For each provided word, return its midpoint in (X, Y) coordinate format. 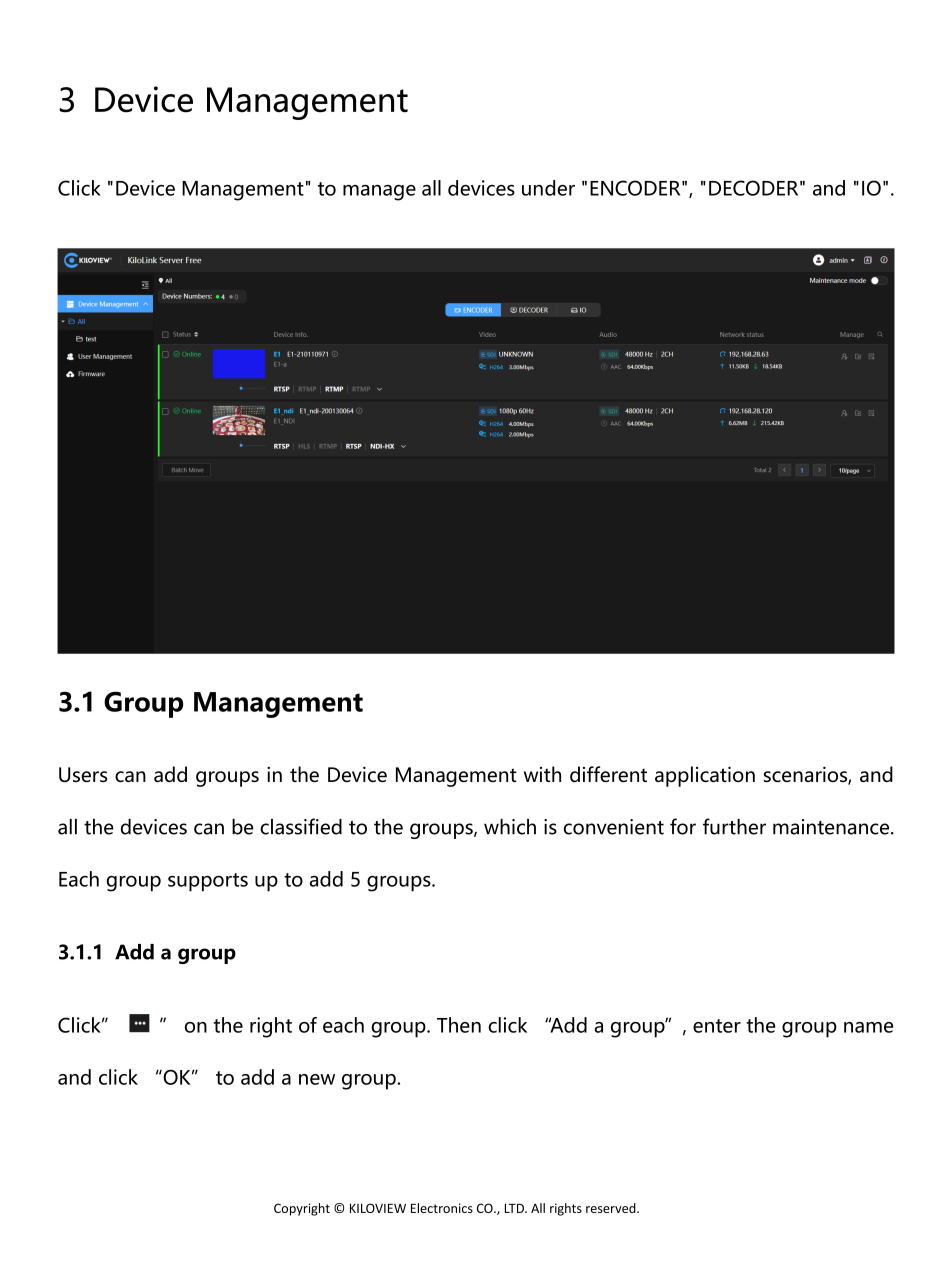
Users (83, 774)
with (542, 774)
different (608, 774)
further (734, 826)
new (317, 1079)
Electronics (442, 1208)
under (548, 188)
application (705, 776)
